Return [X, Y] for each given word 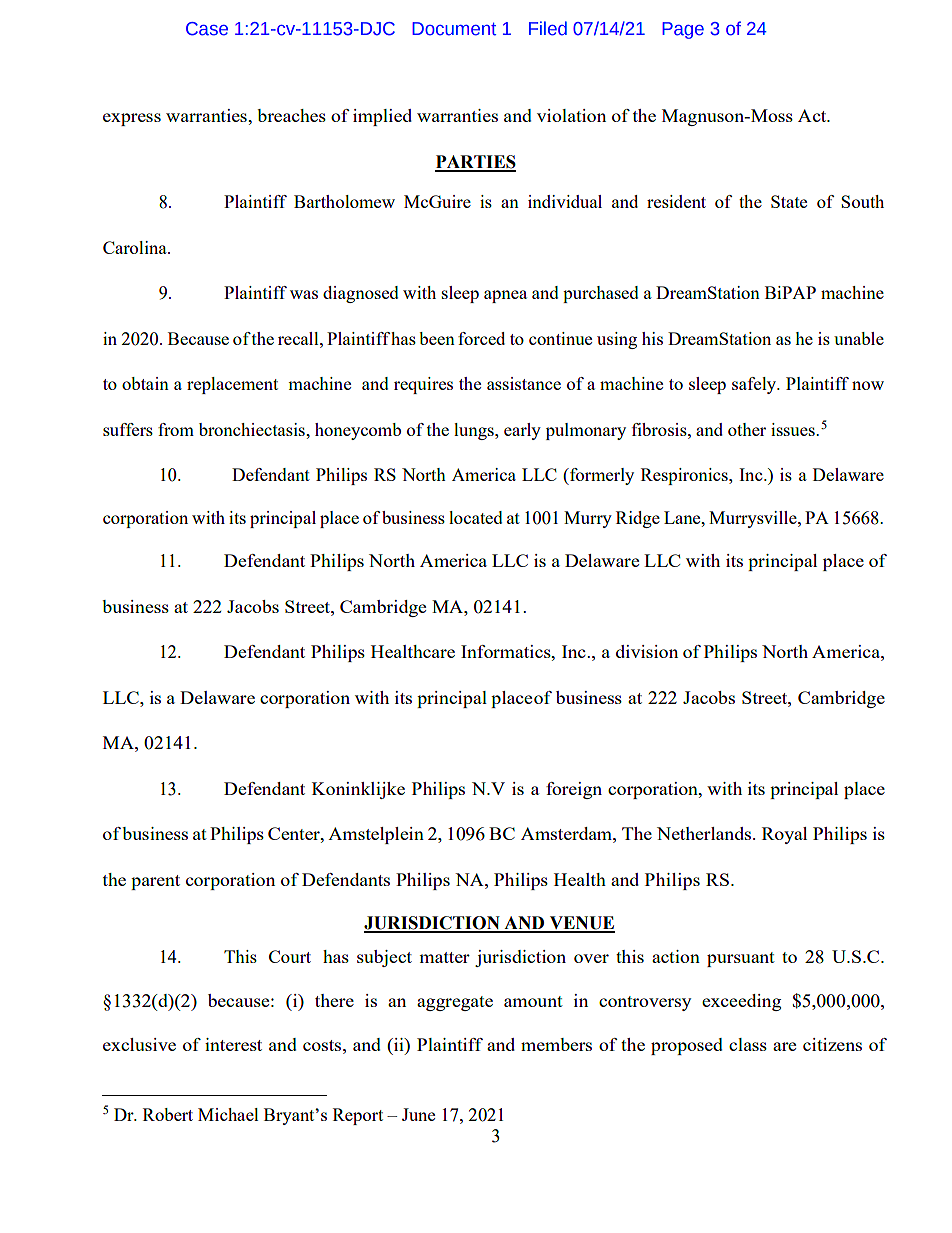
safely [755, 385]
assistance [524, 383]
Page [683, 30]
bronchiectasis [253, 429]
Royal [784, 835]
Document [454, 29]
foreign [574, 790]
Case [207, 29]
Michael [228, 1114]
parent [155, 882]
